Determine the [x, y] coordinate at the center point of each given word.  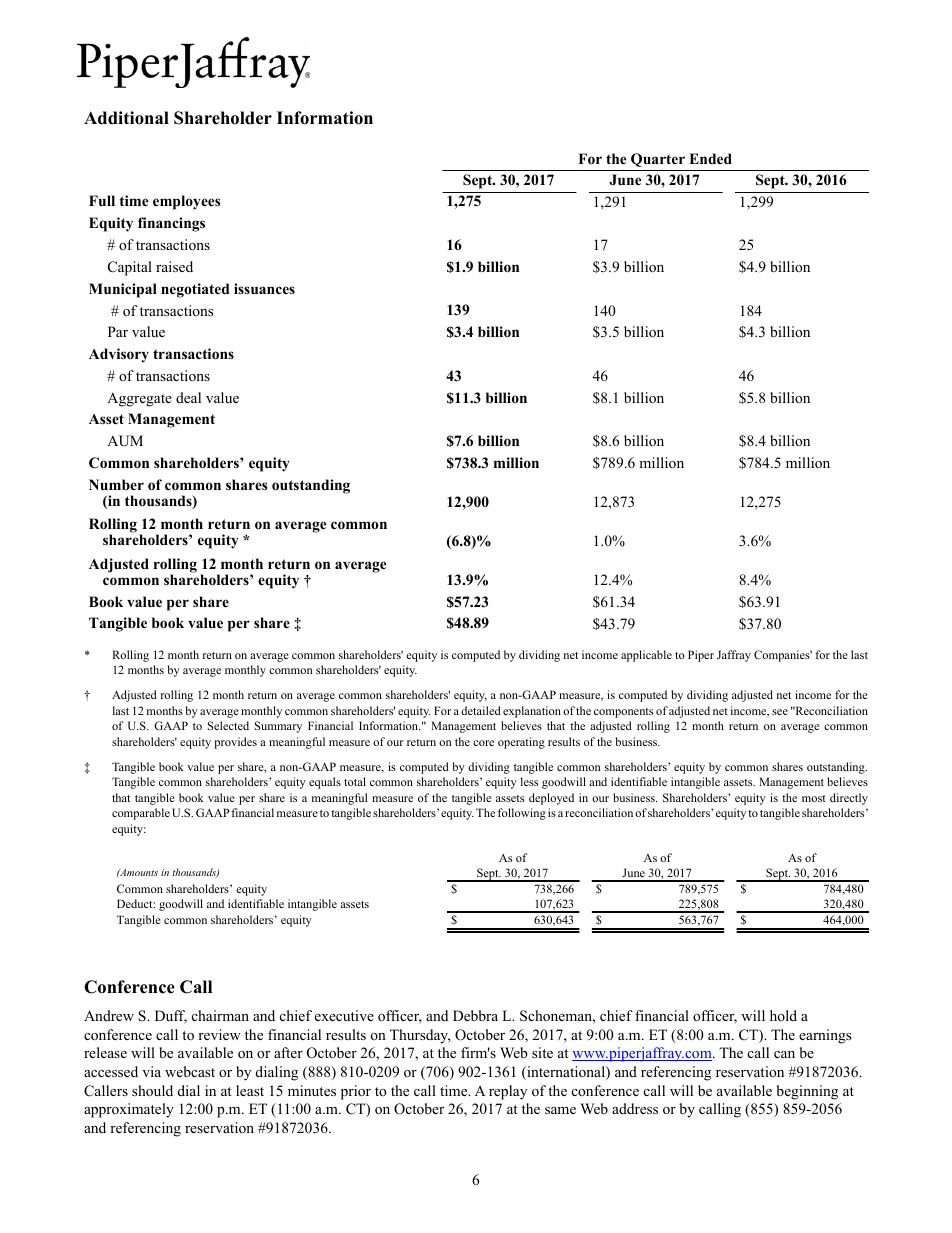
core [483, 743]
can [784, 1054]
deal [188, 397]
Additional [126, 118]
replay [508, 1092]
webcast [190, 1071]
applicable [646, 656]
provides [235, 743]
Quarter [658, 160]
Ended [710, 158]
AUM [125, 441]
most [814, 798]
